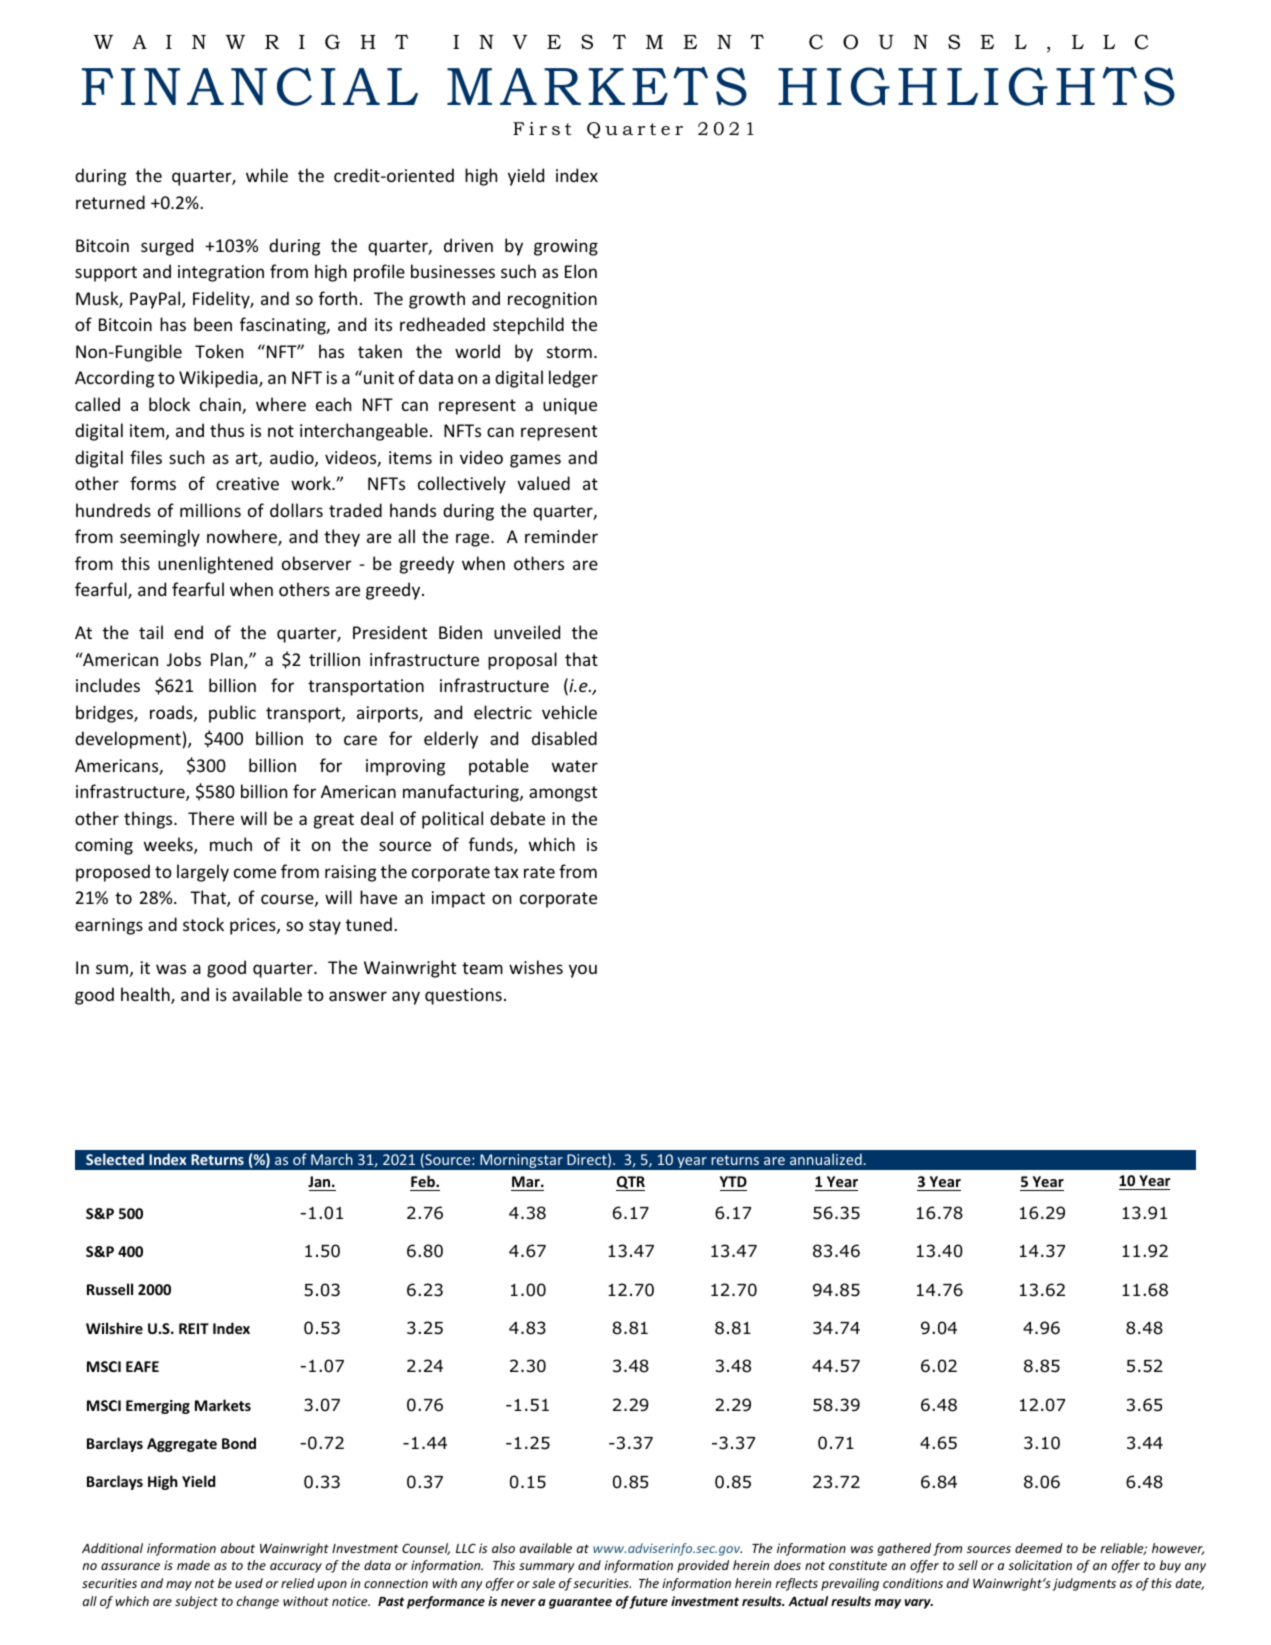 The image size is (1271, 1645). Describe the element at coordinates (238, 1548) in the screenshot. I see `about` at that location.
